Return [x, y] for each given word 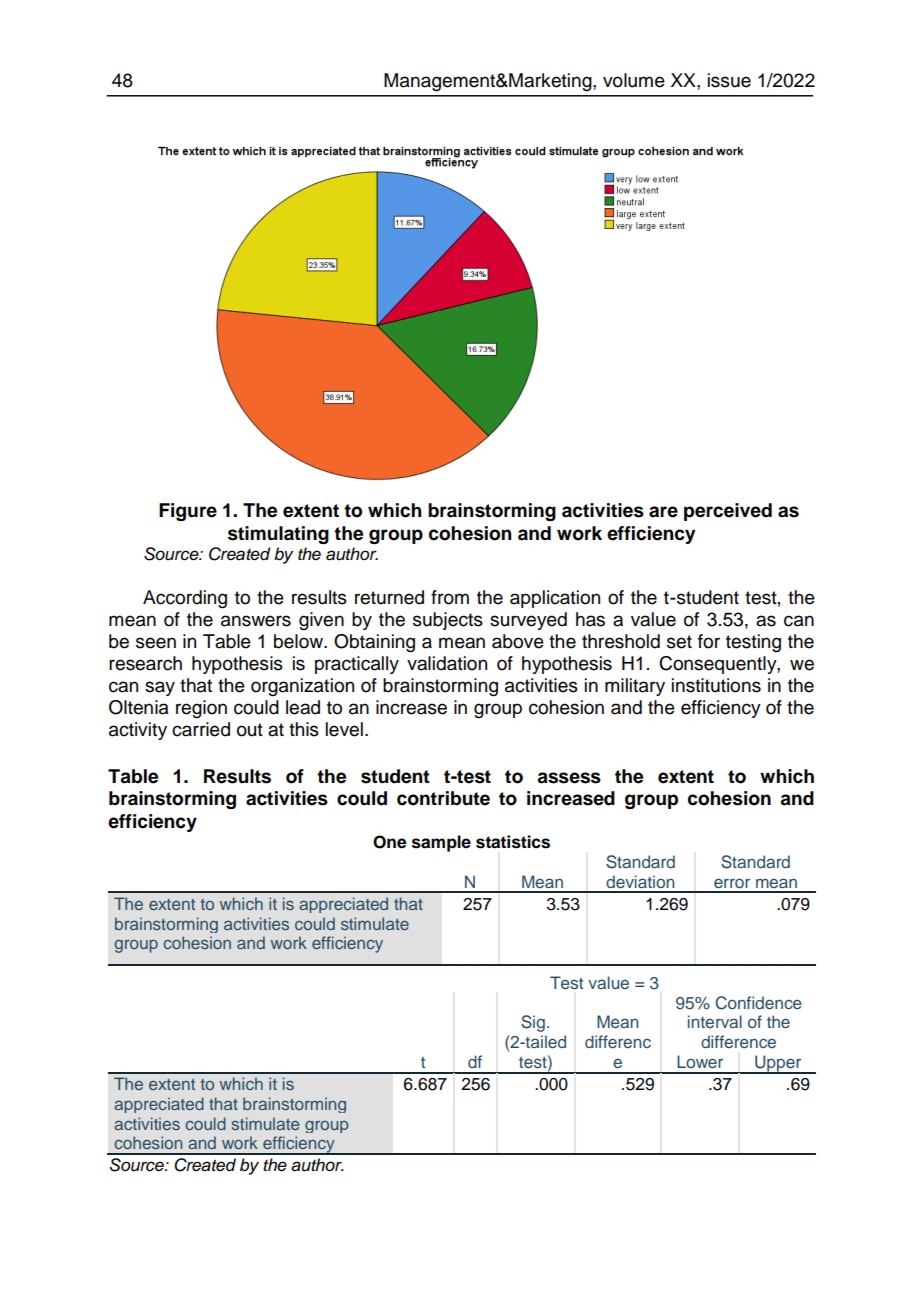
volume [634, 80]
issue [729, 80]
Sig [533, 1023]
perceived [728, 512]
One [390, 842]
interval [715, 1021]
